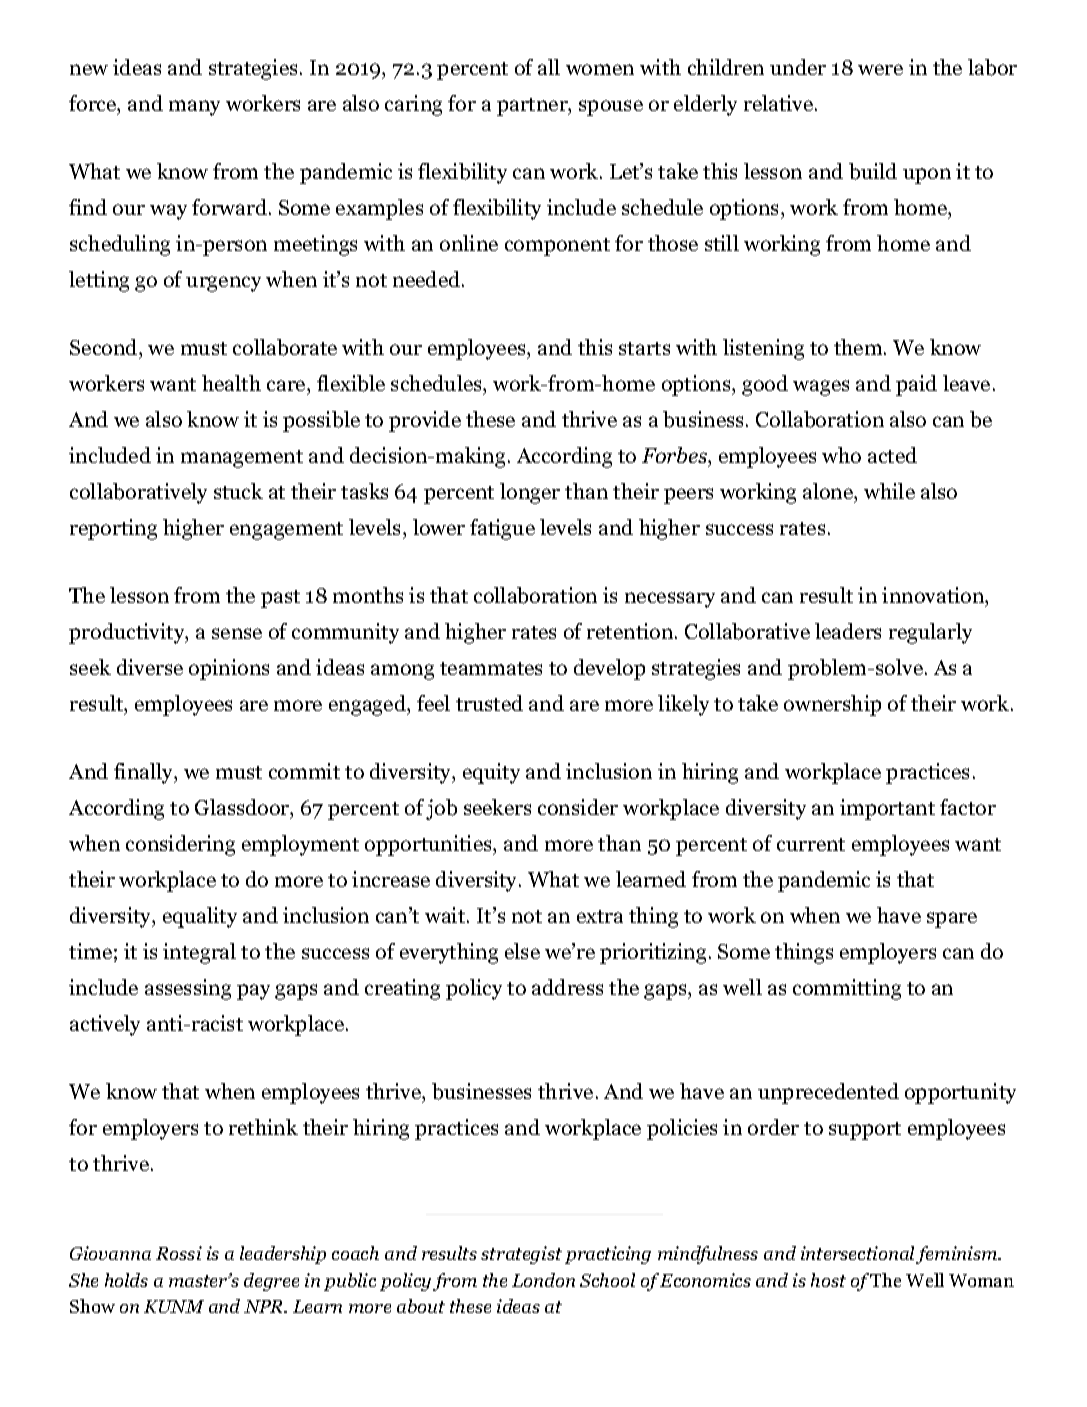 This screenshot has height=1407, width=1087. What do you see at coordinates (880, 69) in the screenshot?
I see `were` at bounding box center [880, 69].
